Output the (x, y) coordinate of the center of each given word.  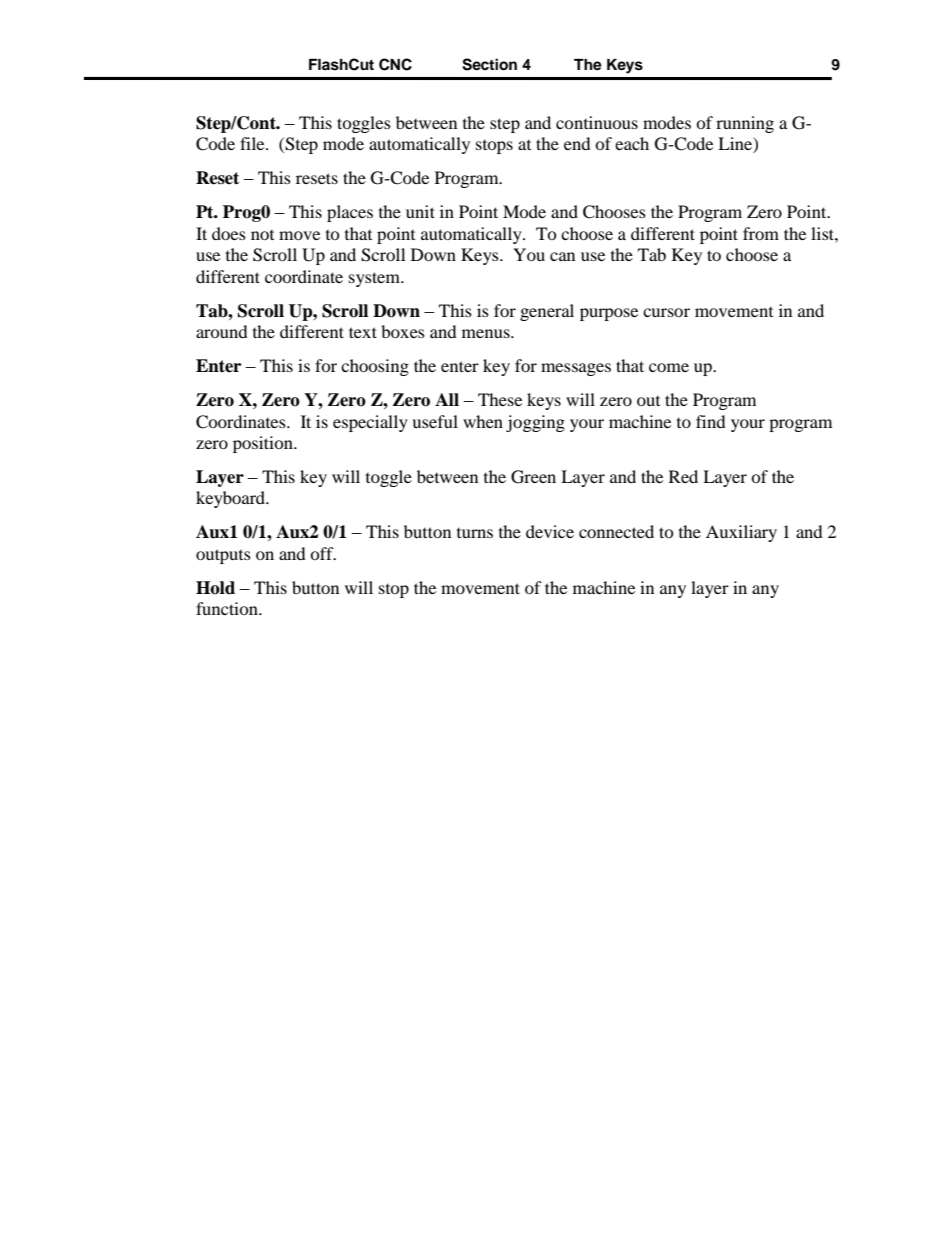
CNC (395, 64)
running (745, 124)
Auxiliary (741, 533)
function (228, 608)
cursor (666, 312)
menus (487, 333)
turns (475, 533)
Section (489, 64)
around (222, 331)
